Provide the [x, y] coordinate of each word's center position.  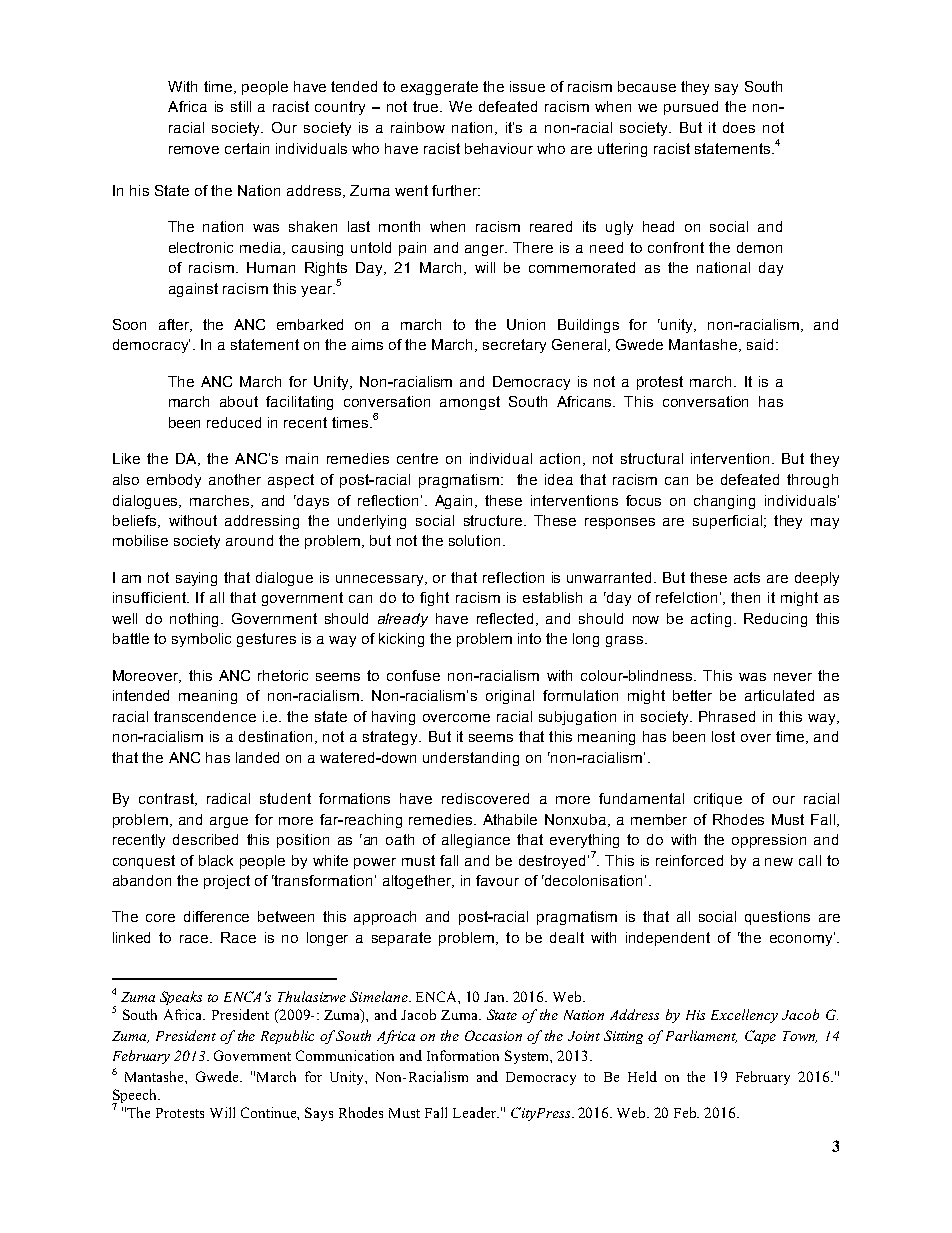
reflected [505, 618]
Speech [136, 1097]
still [241, 106]
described [205, 839]
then [745, 597]
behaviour [499, 148]
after [175, 325]
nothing [196, 620]
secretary [514, 346]
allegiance [476, 841]
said [760, 344]
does [739, 127]
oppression [769, 841]
